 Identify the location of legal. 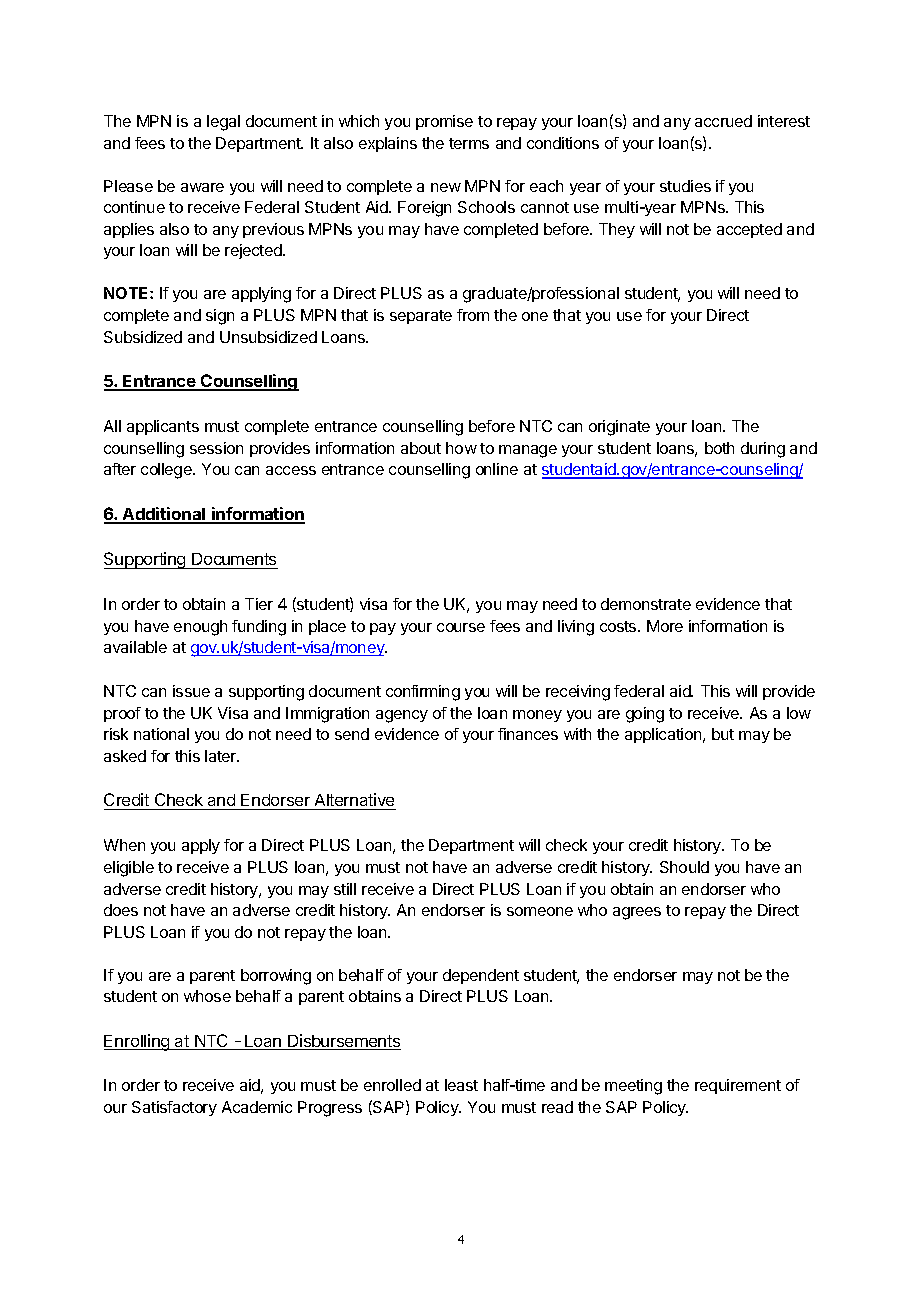
(223, 123).
